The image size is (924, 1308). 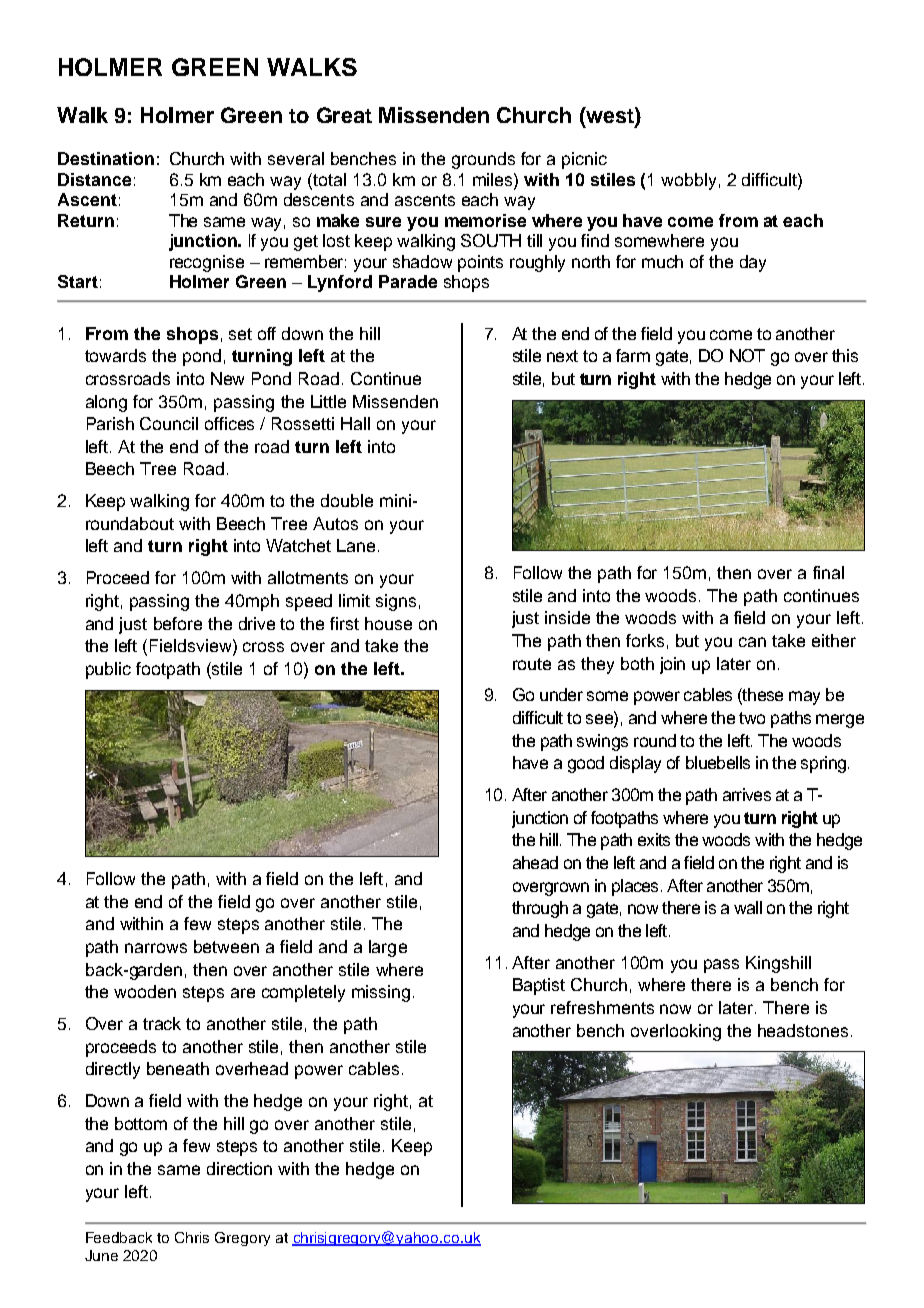 What do you see at coordinates (169, 423) in the document?
I see `Council` at bounding box center [169, 423].
